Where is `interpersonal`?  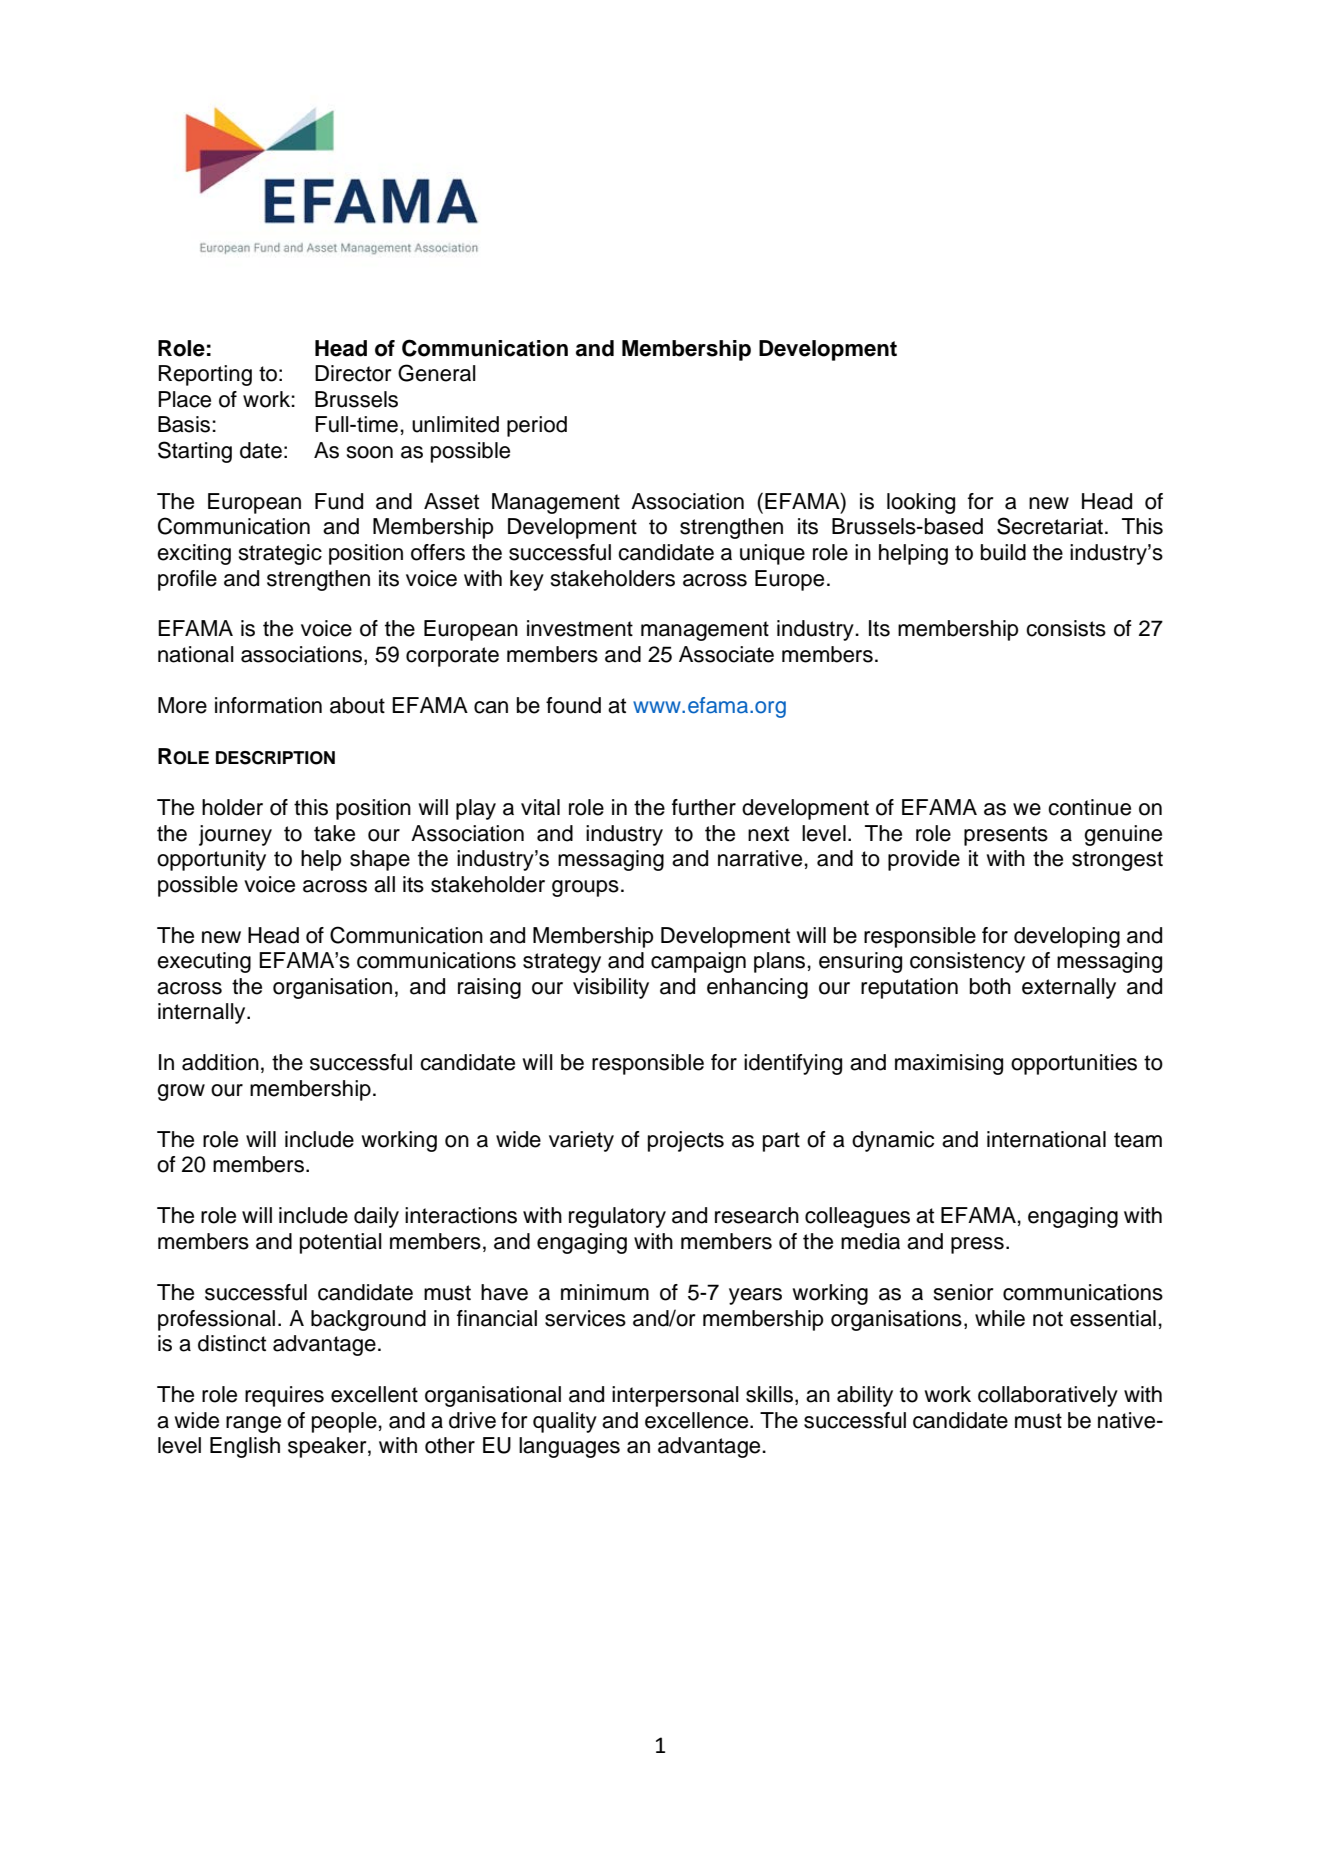
interpersonal is located at coordinates (675, 1396).
